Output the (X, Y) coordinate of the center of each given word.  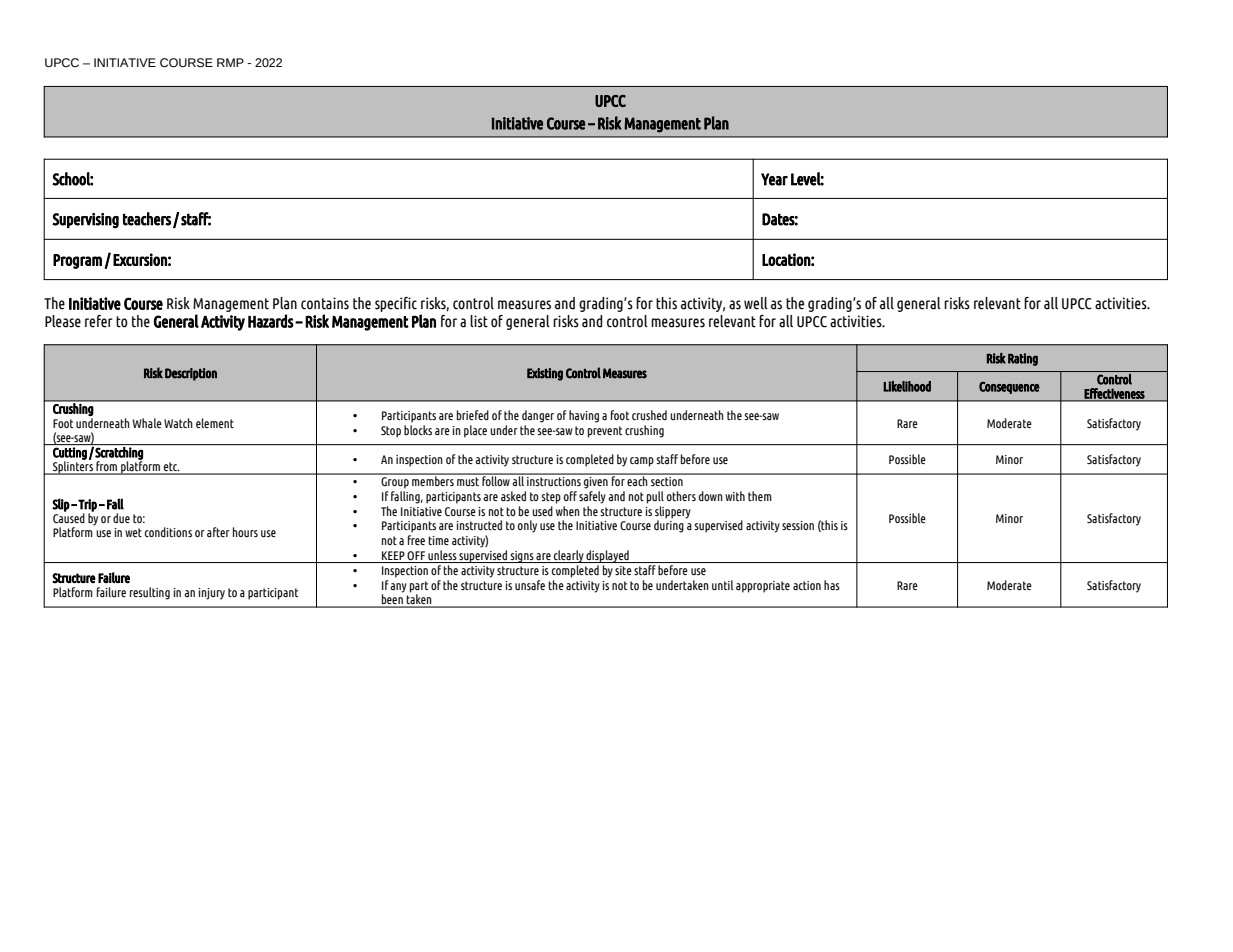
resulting (150, 593)
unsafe (530, 585)
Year (774, 179)
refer (99, 321)
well (756, 303)
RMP (230, 62)
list (479, 321)
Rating (1023, 359)
